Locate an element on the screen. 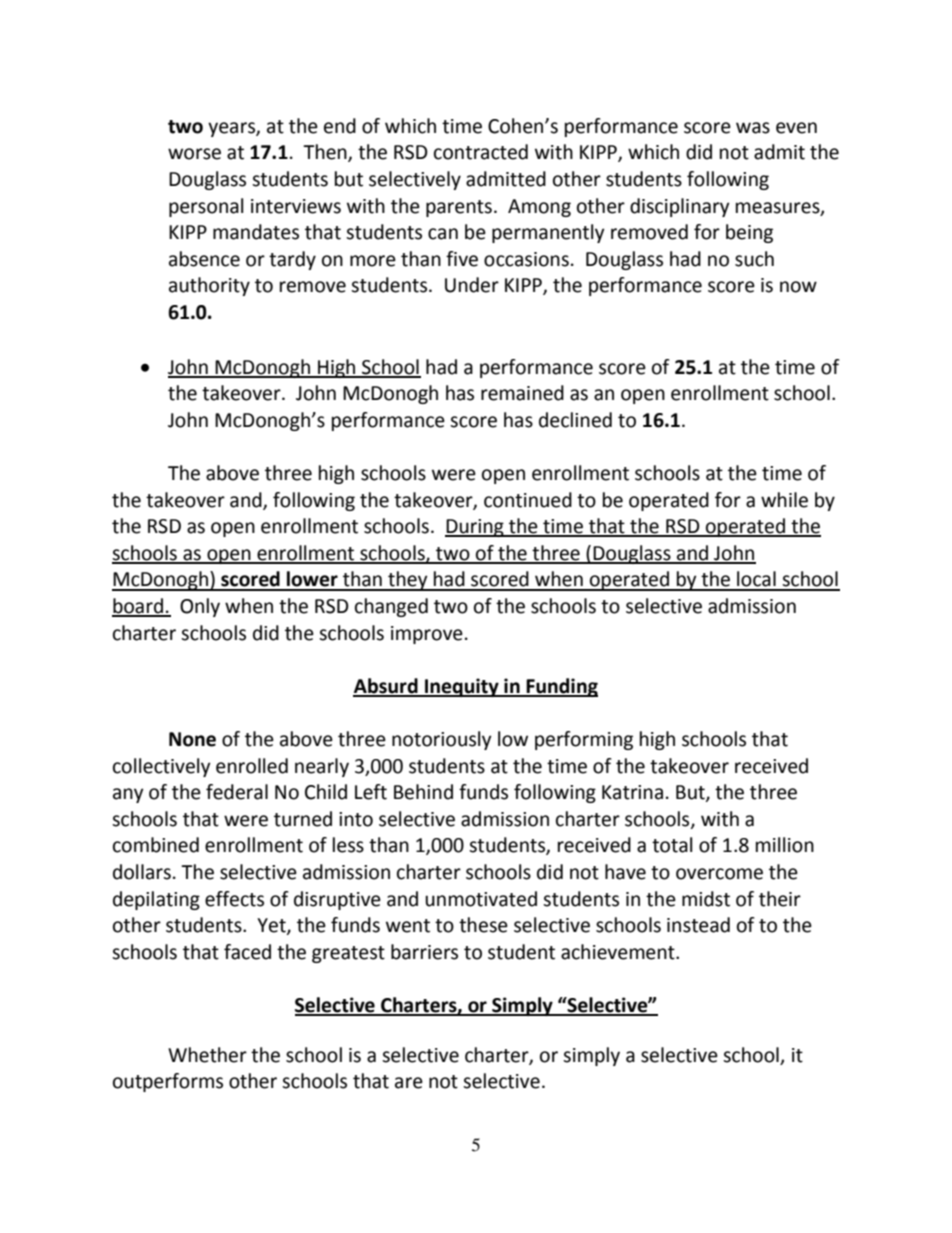 The image size is (952, 1233). contracted is located at coordinates (481, 152).
